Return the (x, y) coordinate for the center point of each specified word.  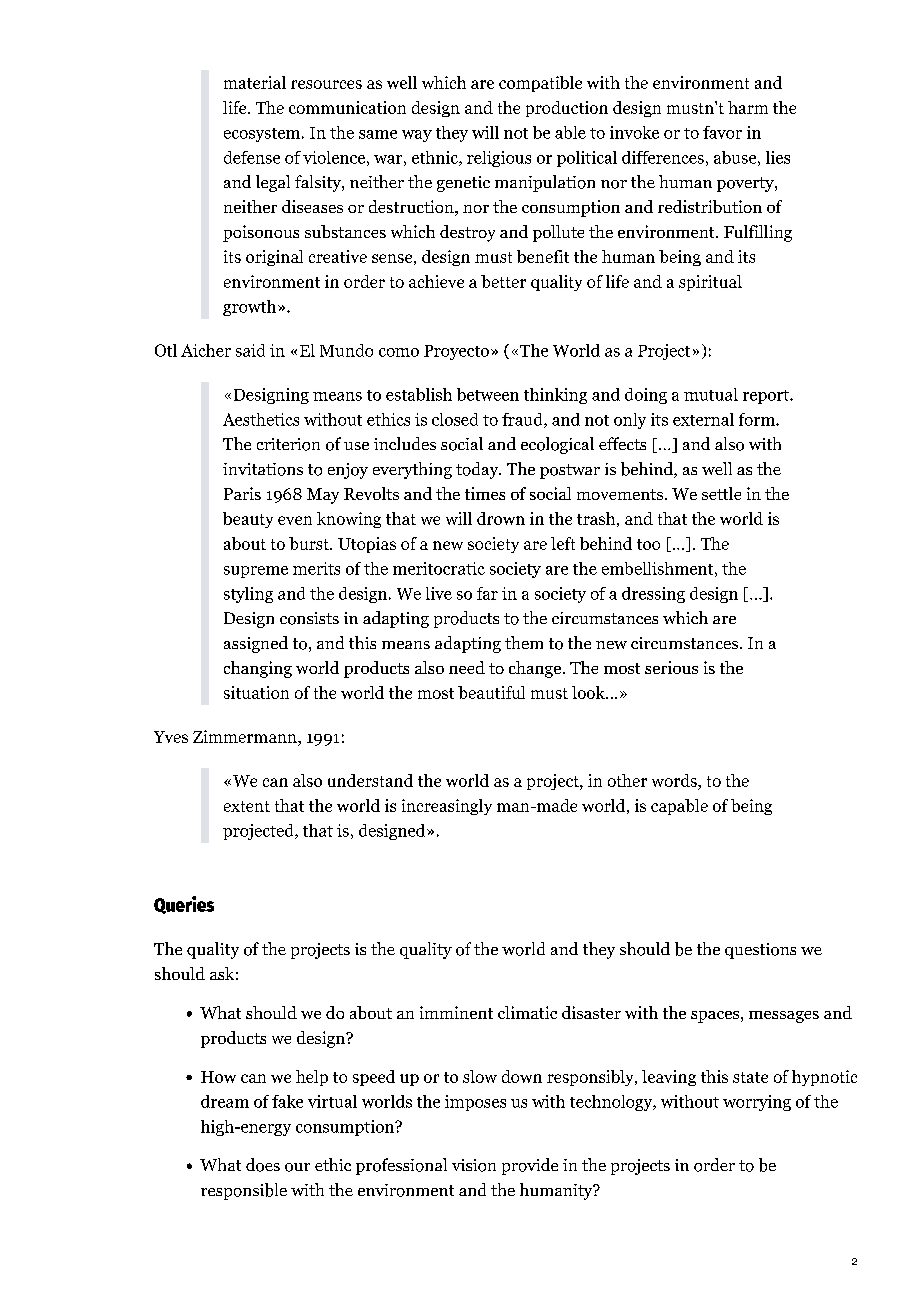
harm (748, 107)
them (524, 642)
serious (671, 667)
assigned (256, 644)
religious (499, 159)
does (263, 1165)
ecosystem (263, 135)
